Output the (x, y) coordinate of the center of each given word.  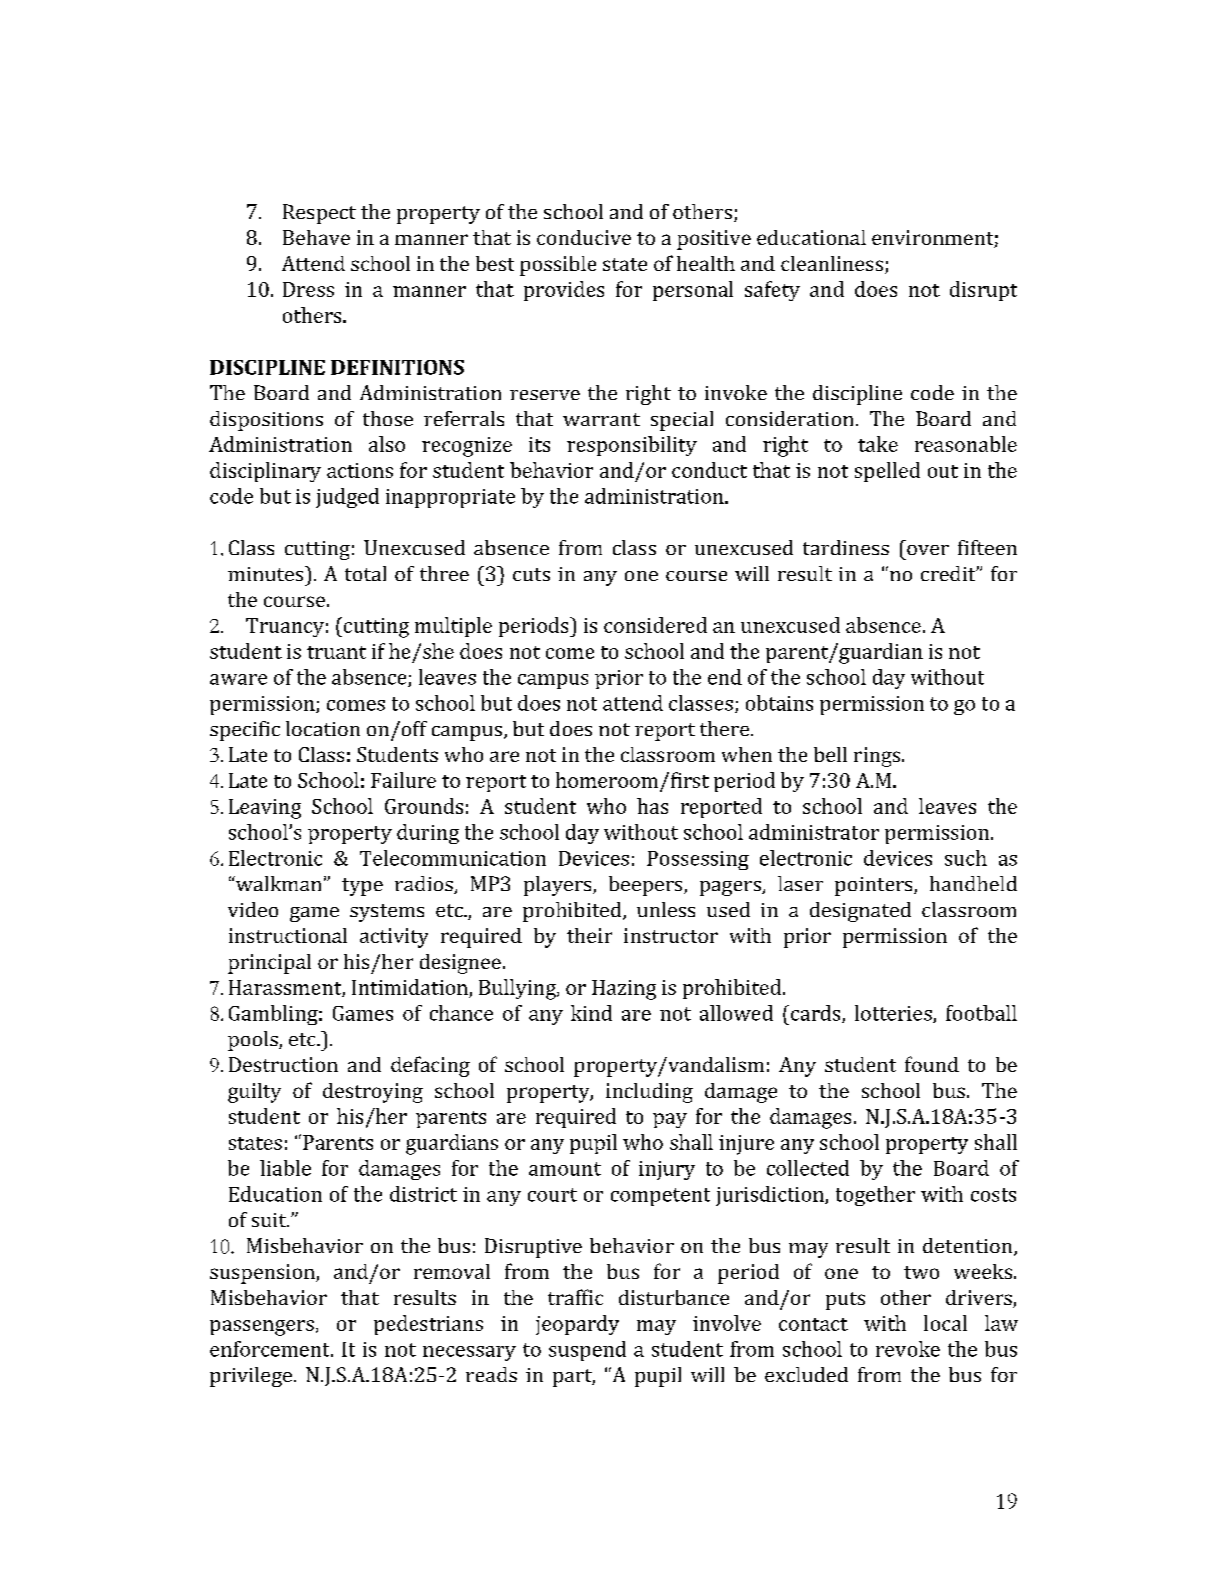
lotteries (894, 1014)
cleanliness (832, 263)
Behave (316, 237)
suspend (587, 1351)
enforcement (271, 1349)
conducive (584, 237)
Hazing (624, 990)
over (928, 550)
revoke (908, 1349)
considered (655, 625)
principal (269, 964)
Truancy (285, 627)
